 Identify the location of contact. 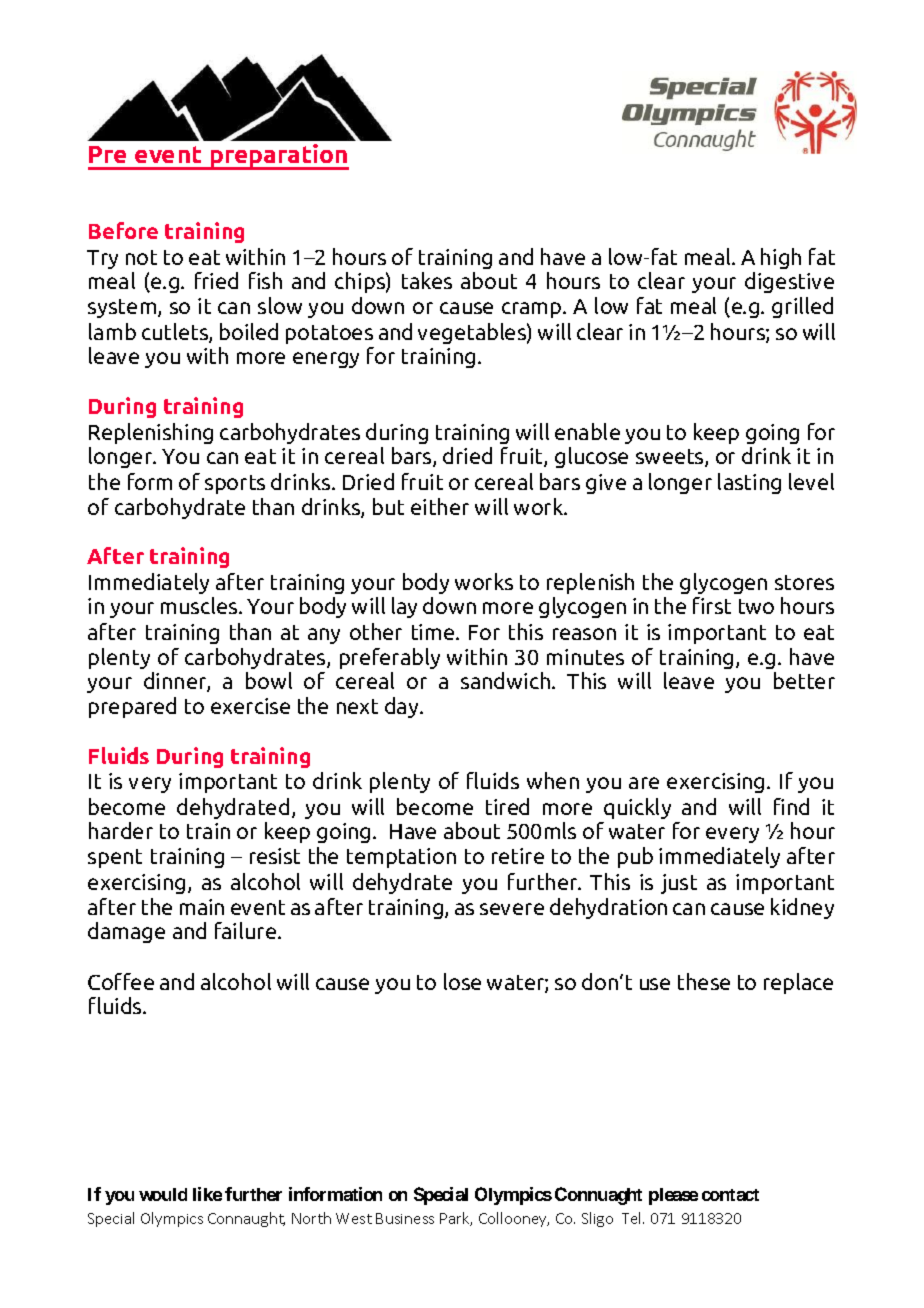
(730, 1195).
